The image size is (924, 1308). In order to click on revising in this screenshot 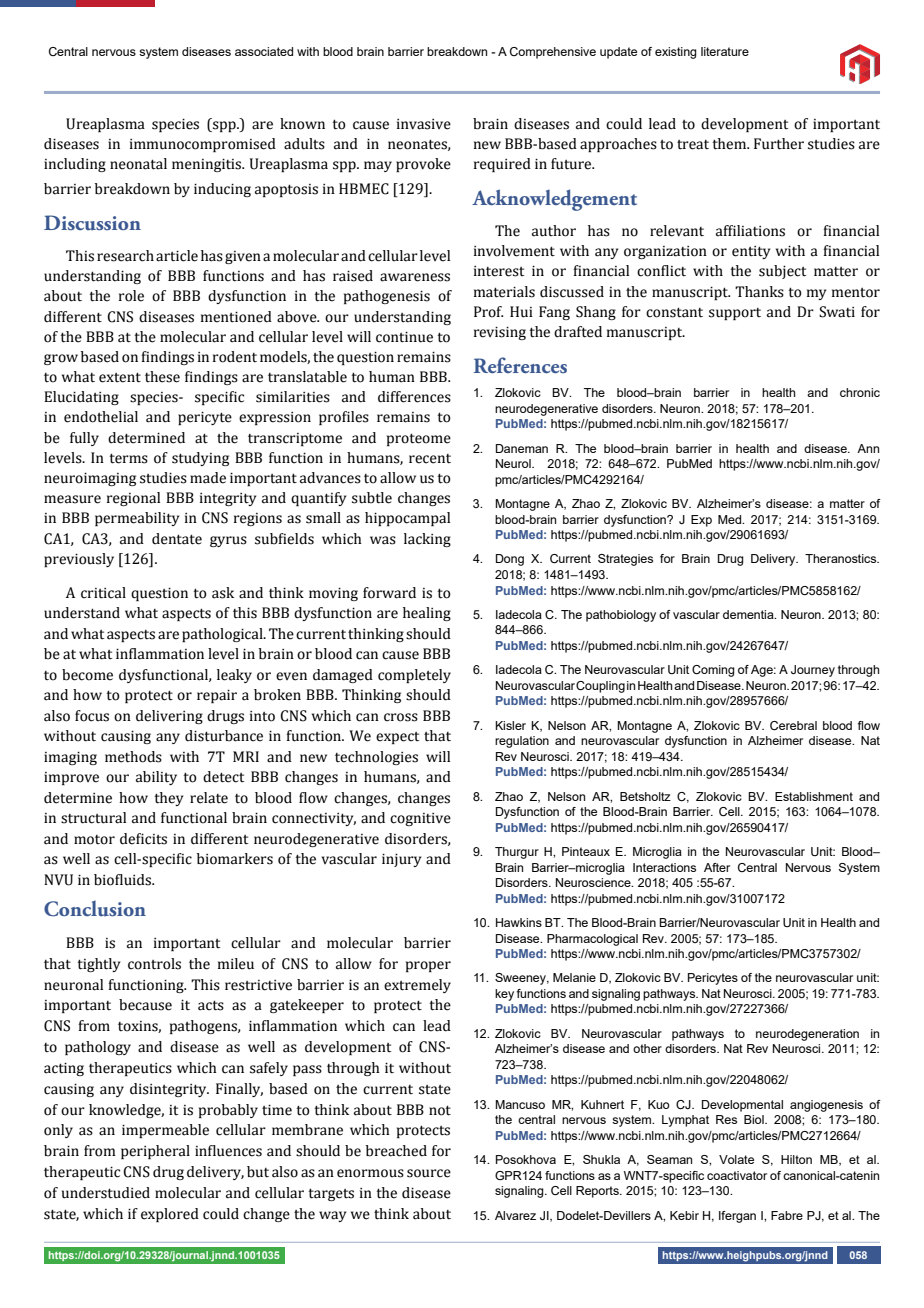, I will do `click(500, 333)`.
